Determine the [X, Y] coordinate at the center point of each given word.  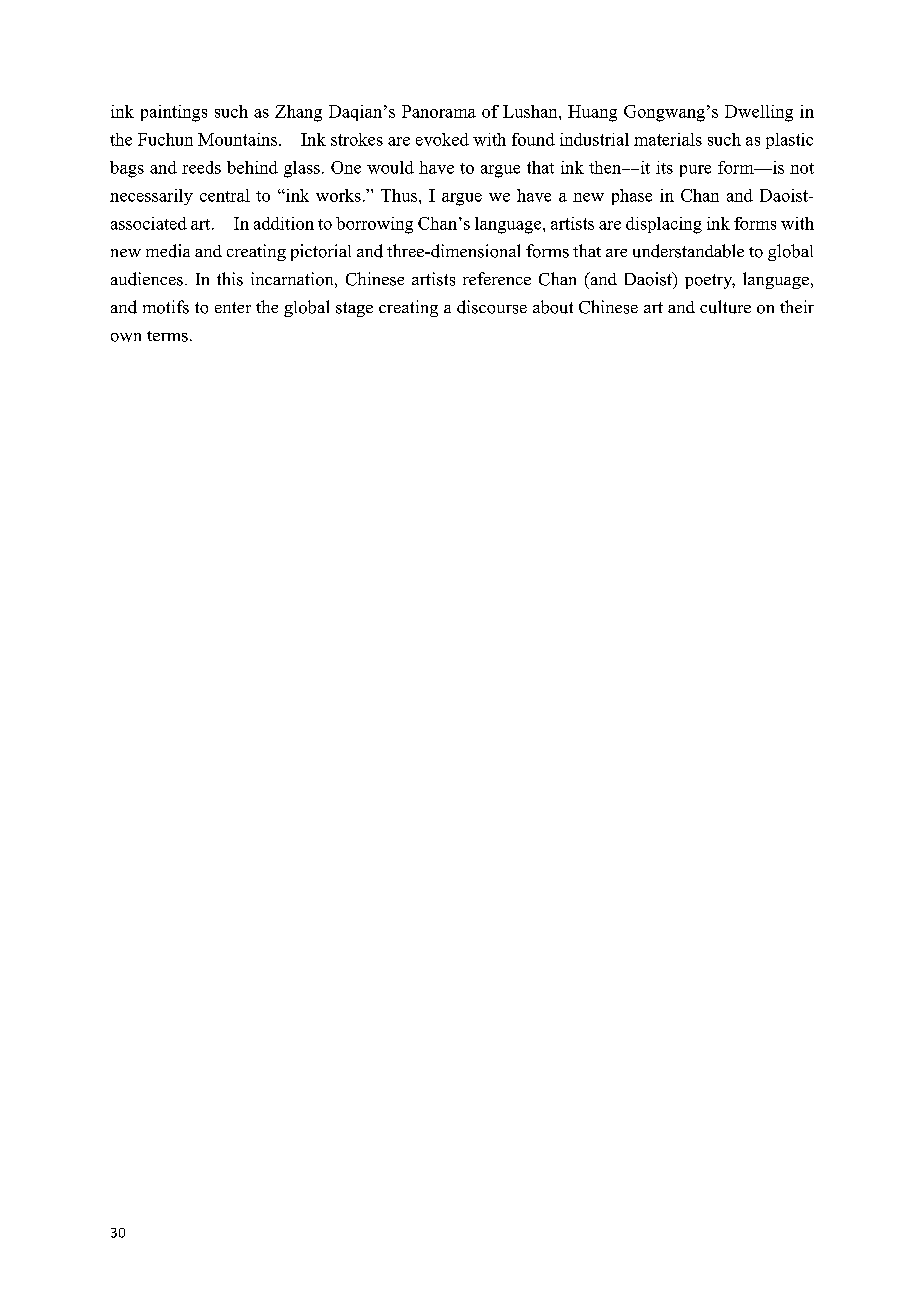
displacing [664, 225]
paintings [174, 113]
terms [167, 336]
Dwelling [759, 113]
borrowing [374, 225]
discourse [492, 307]
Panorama [439, 111]
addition [284, 223]
